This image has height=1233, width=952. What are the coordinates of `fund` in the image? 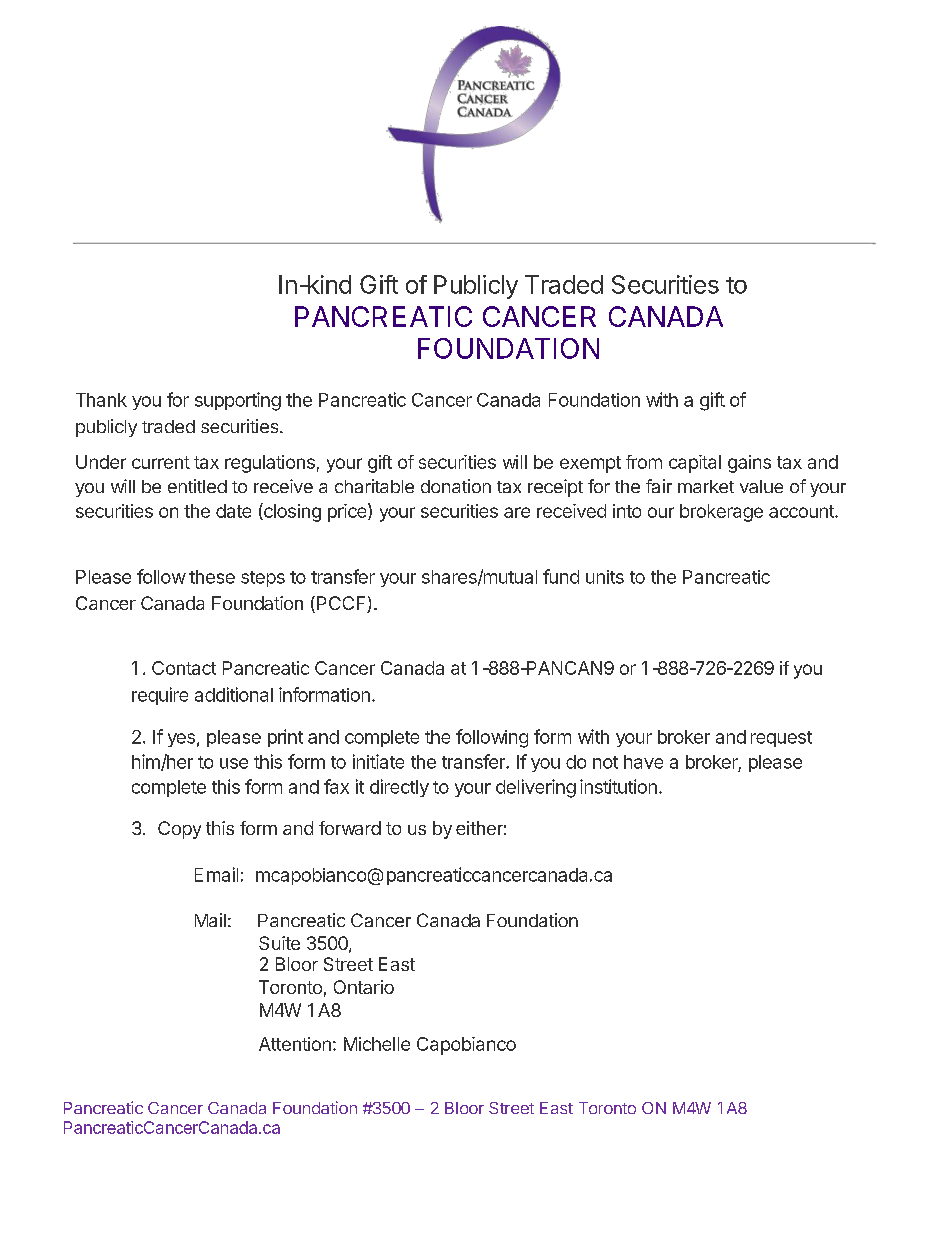 It's located at (561, 576).
